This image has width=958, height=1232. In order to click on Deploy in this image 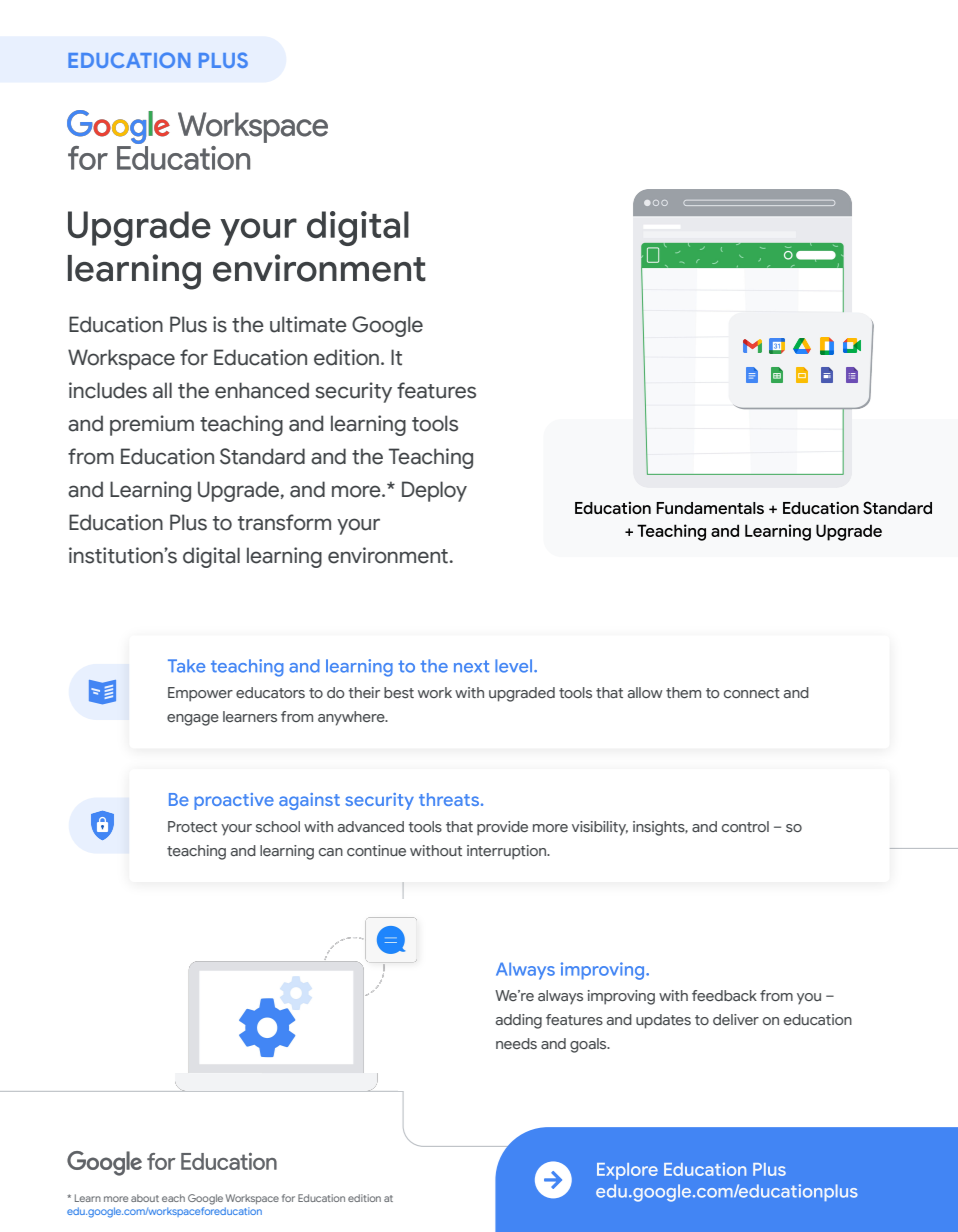, I will do `click(434, 491)`.
